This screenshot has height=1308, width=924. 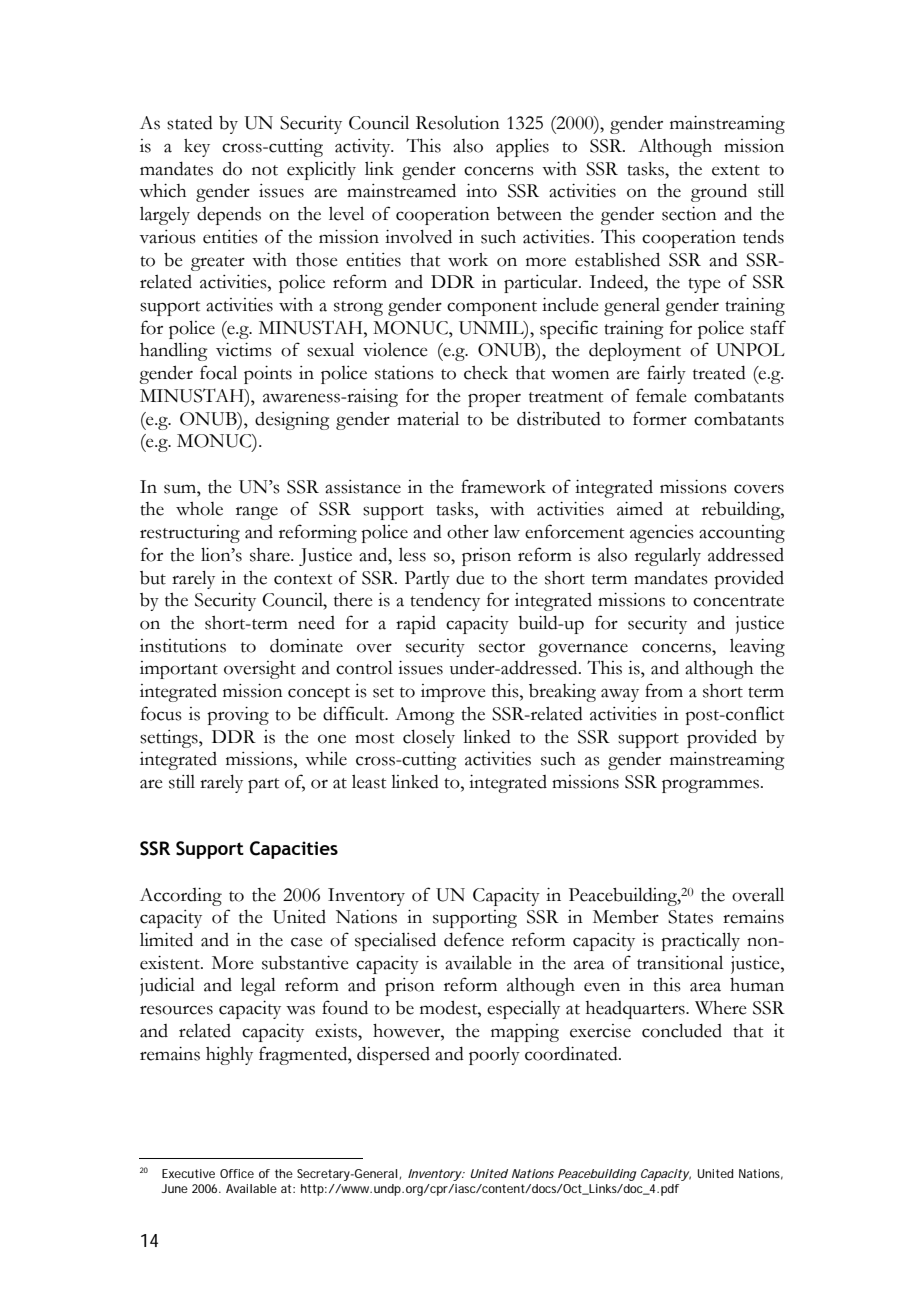 I want to click on closely, so click(x=429, y=738).
